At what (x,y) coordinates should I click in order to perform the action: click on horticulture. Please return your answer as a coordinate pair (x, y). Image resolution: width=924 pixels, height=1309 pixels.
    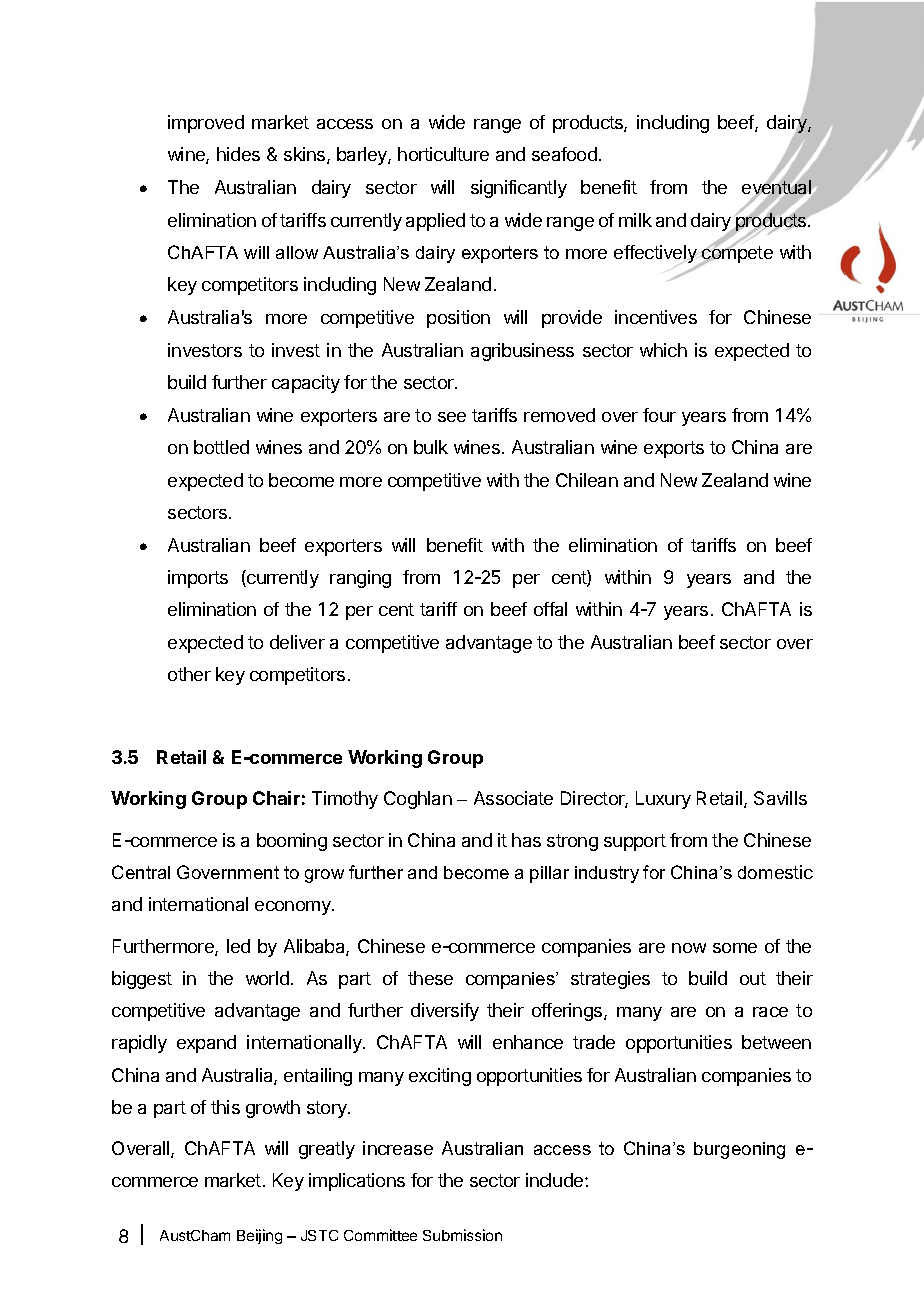
    Looking at the image, I should click on (443, 154).
